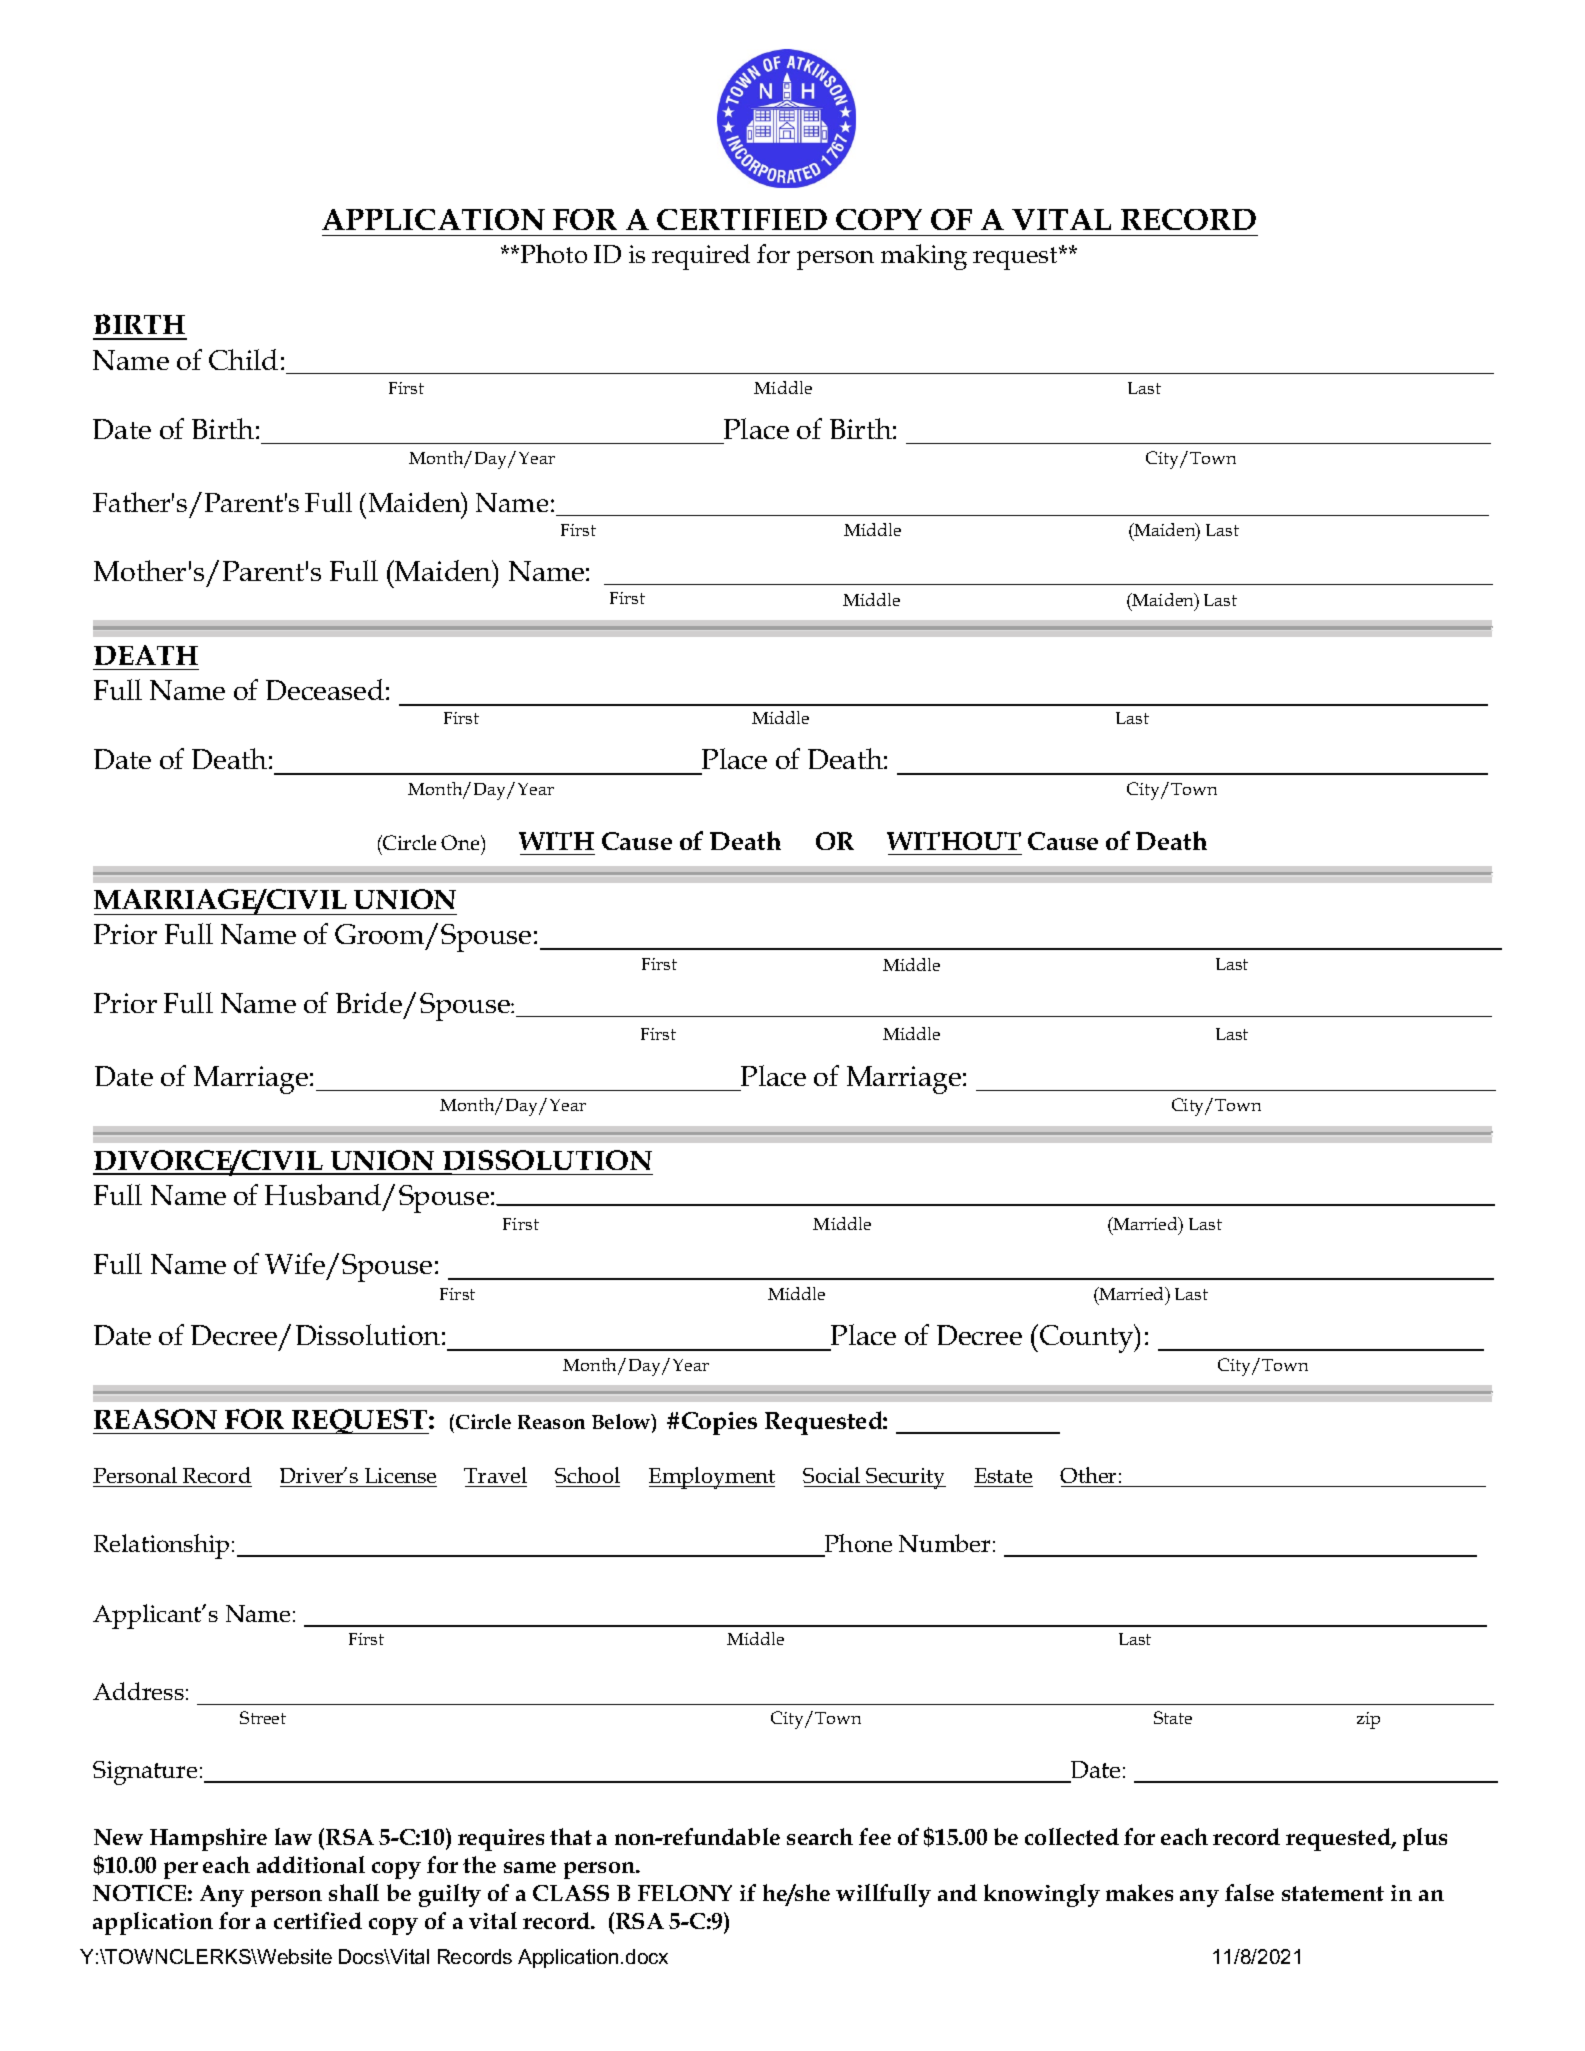 The image size is (1585, 2051). Describe the element at coordinates (820, 1836) in the image. I see `search` at that location.
